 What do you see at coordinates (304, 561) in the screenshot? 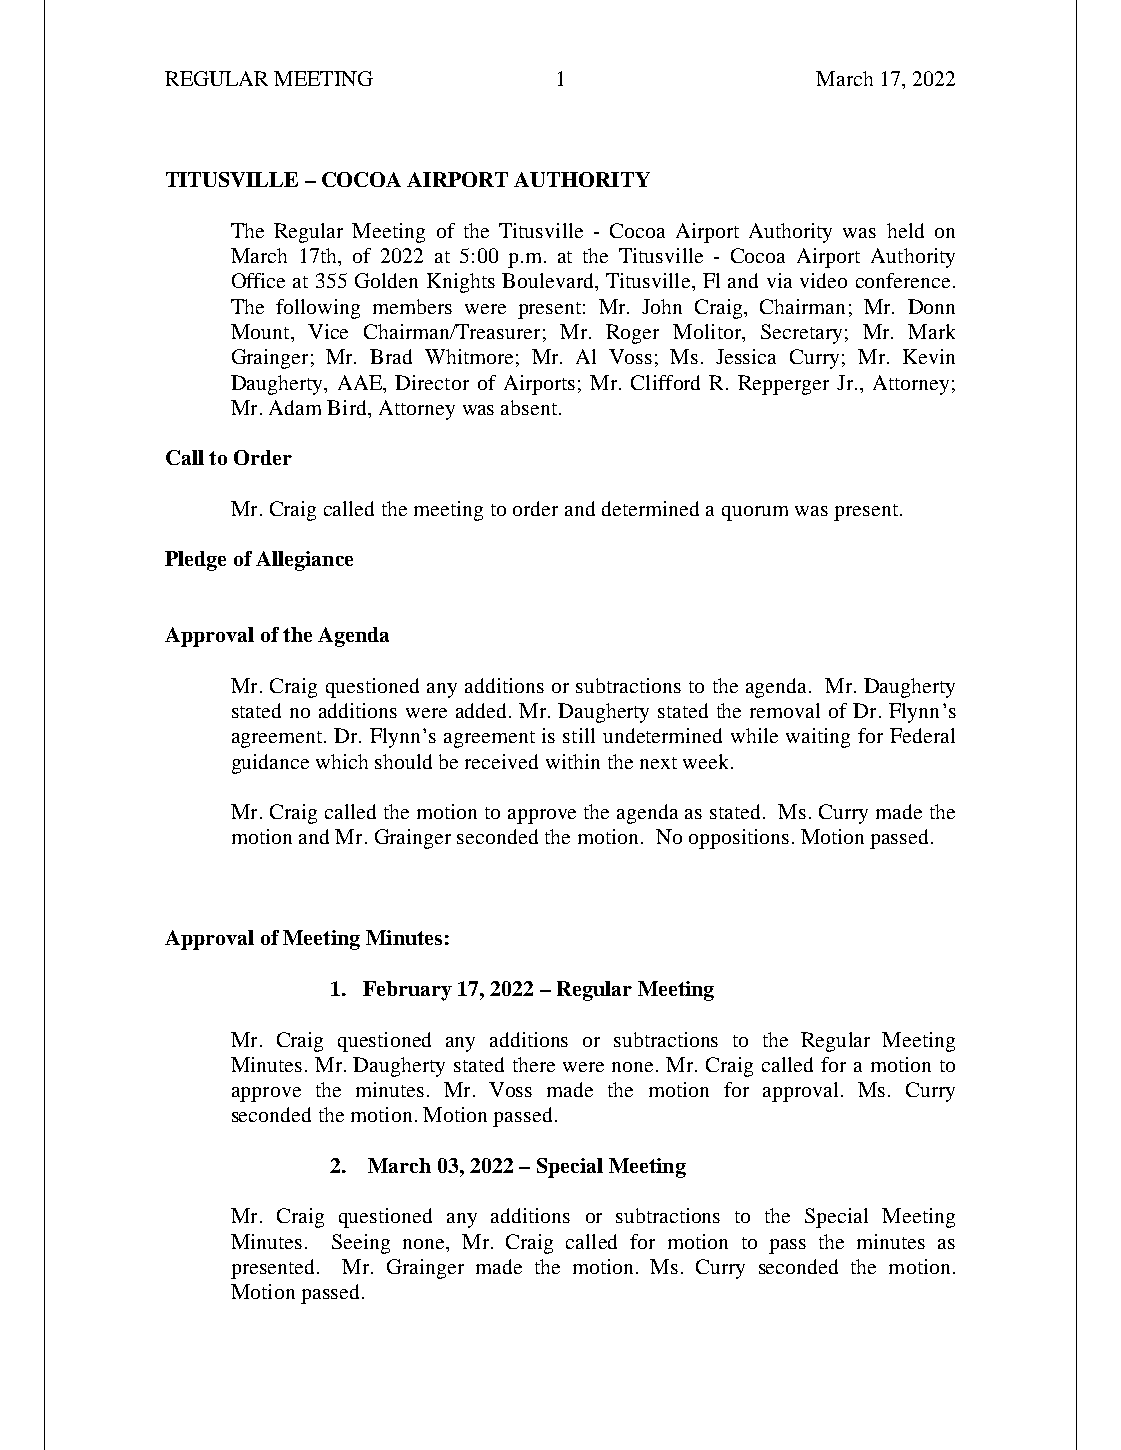
I see `Allegiance` at bounding box center [304, 561].
